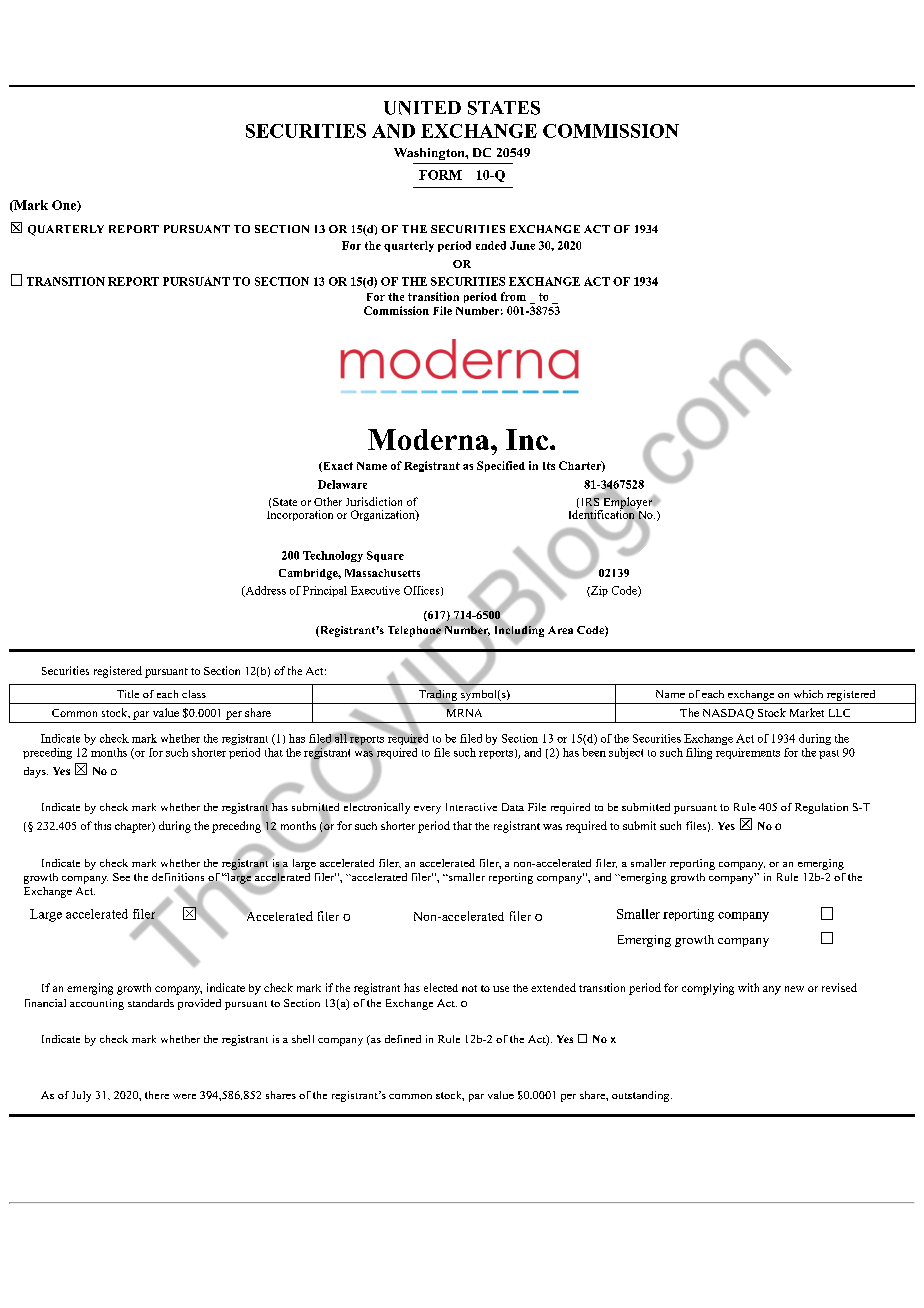 This screenshot has height=1308, width=924. Describe the element at coordinates (157, 1095) in the screenshot. I see `there` at that location.
